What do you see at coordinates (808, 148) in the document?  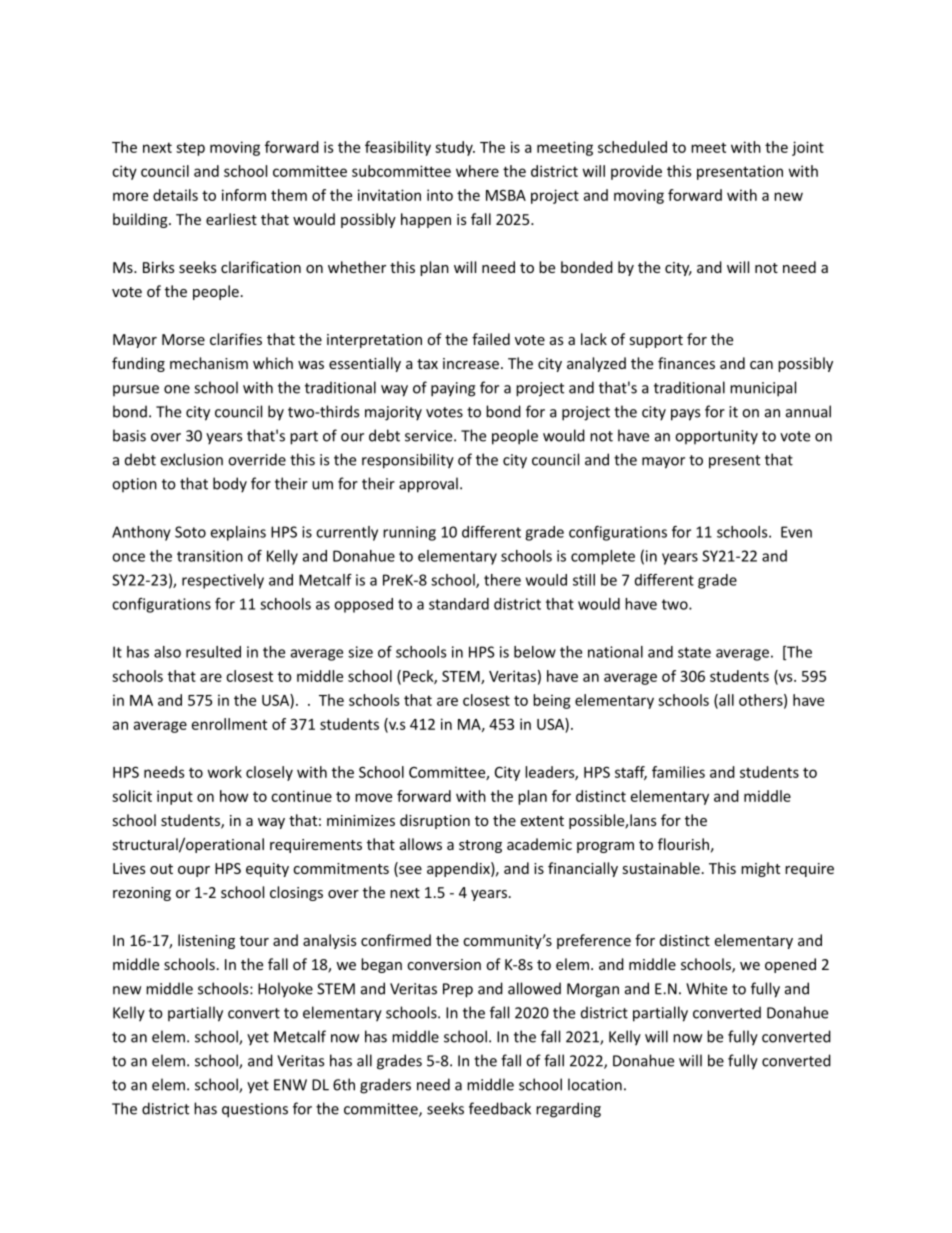 I see `joint` at bounding box center [808, 148].
